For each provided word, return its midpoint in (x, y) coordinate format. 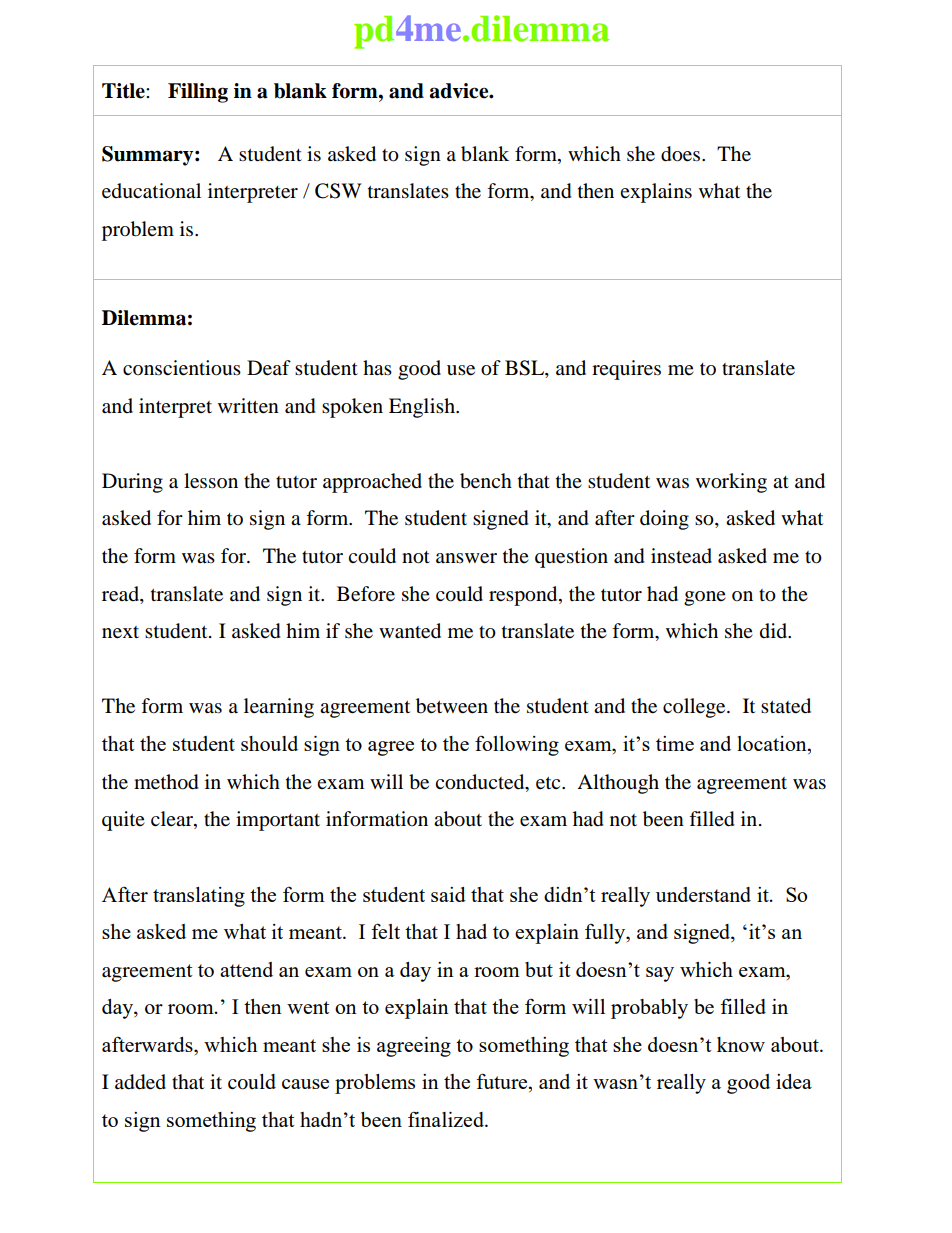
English (423, 408)
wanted (410, 631)
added (140, 1082)
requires (626, 370)
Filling (198, 93)
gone (705, 598)
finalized (447, 1119)
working (731, 483)
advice (460, 91)
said (448, 894)
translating (199, 897)
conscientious (182, 368)
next (120, 632)
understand (703, 894)
